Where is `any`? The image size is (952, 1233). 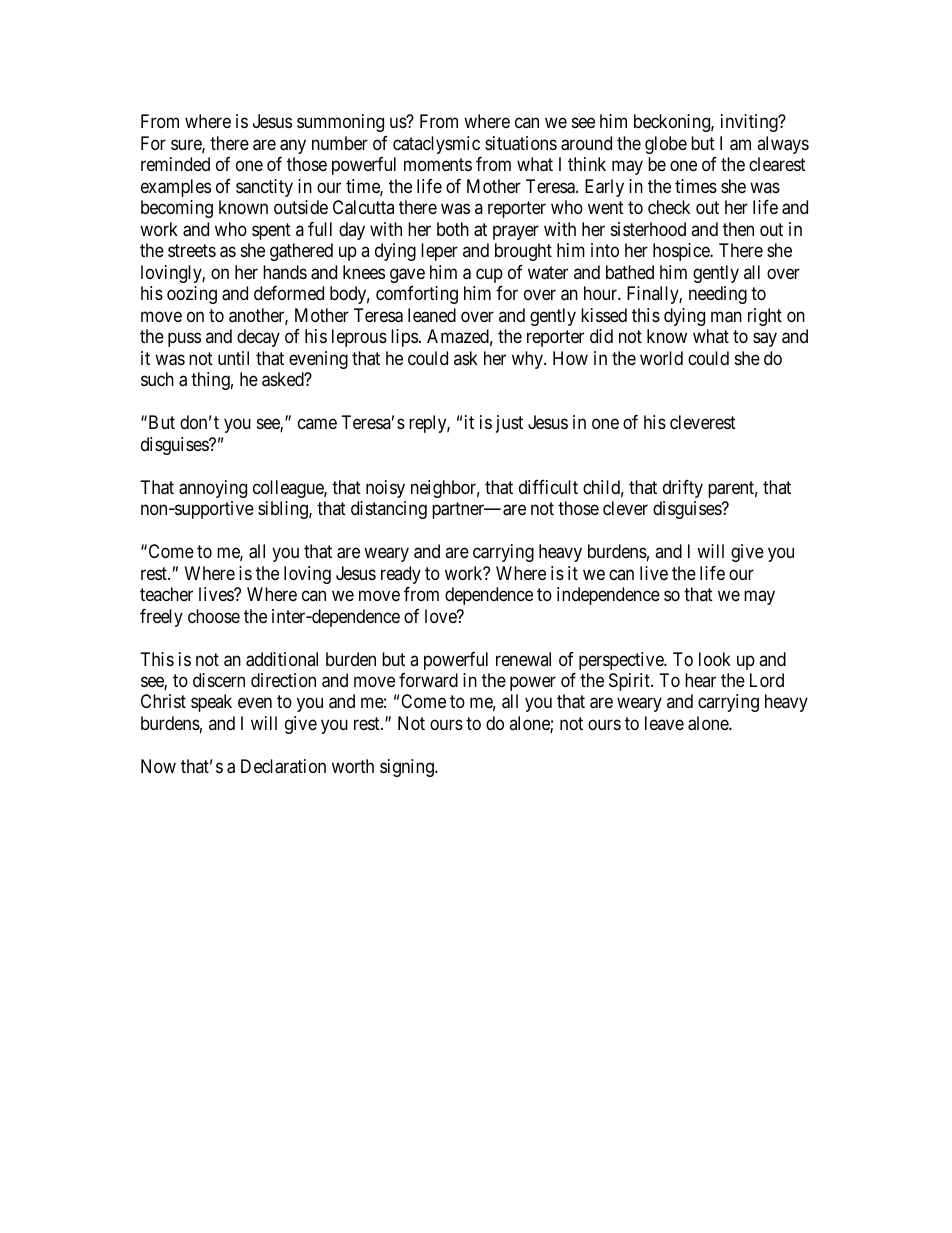
any is located at coordinates (293, 146).
